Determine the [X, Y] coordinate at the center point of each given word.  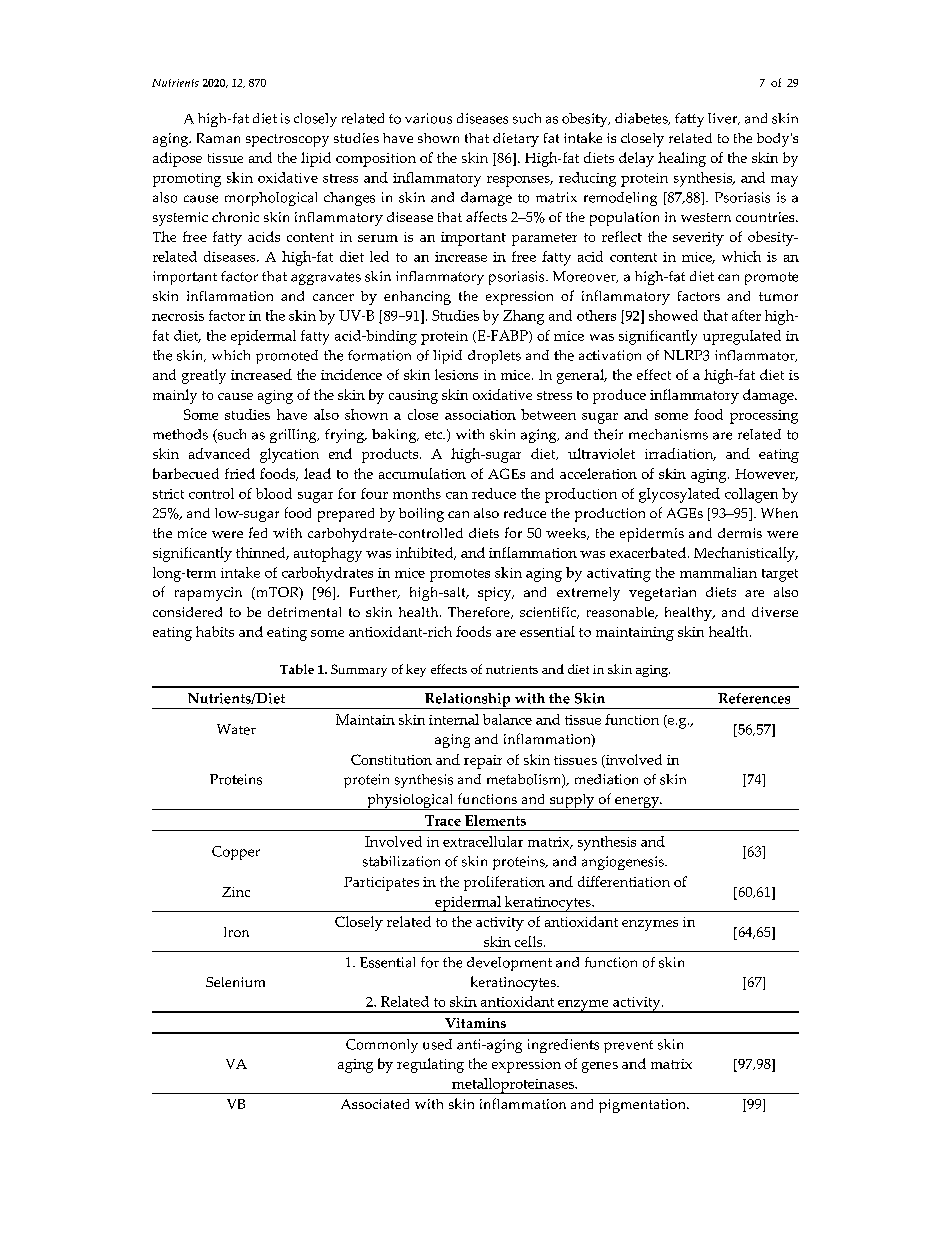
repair [483, 762]
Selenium [235, 982]
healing [682, 159]
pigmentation [643, 1106]
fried [240, 473]
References [754, 698]
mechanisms [668, 434]
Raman [218, 138]
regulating [430, 1065]
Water [236, 729]
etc [435, 435]
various [428, 118]
